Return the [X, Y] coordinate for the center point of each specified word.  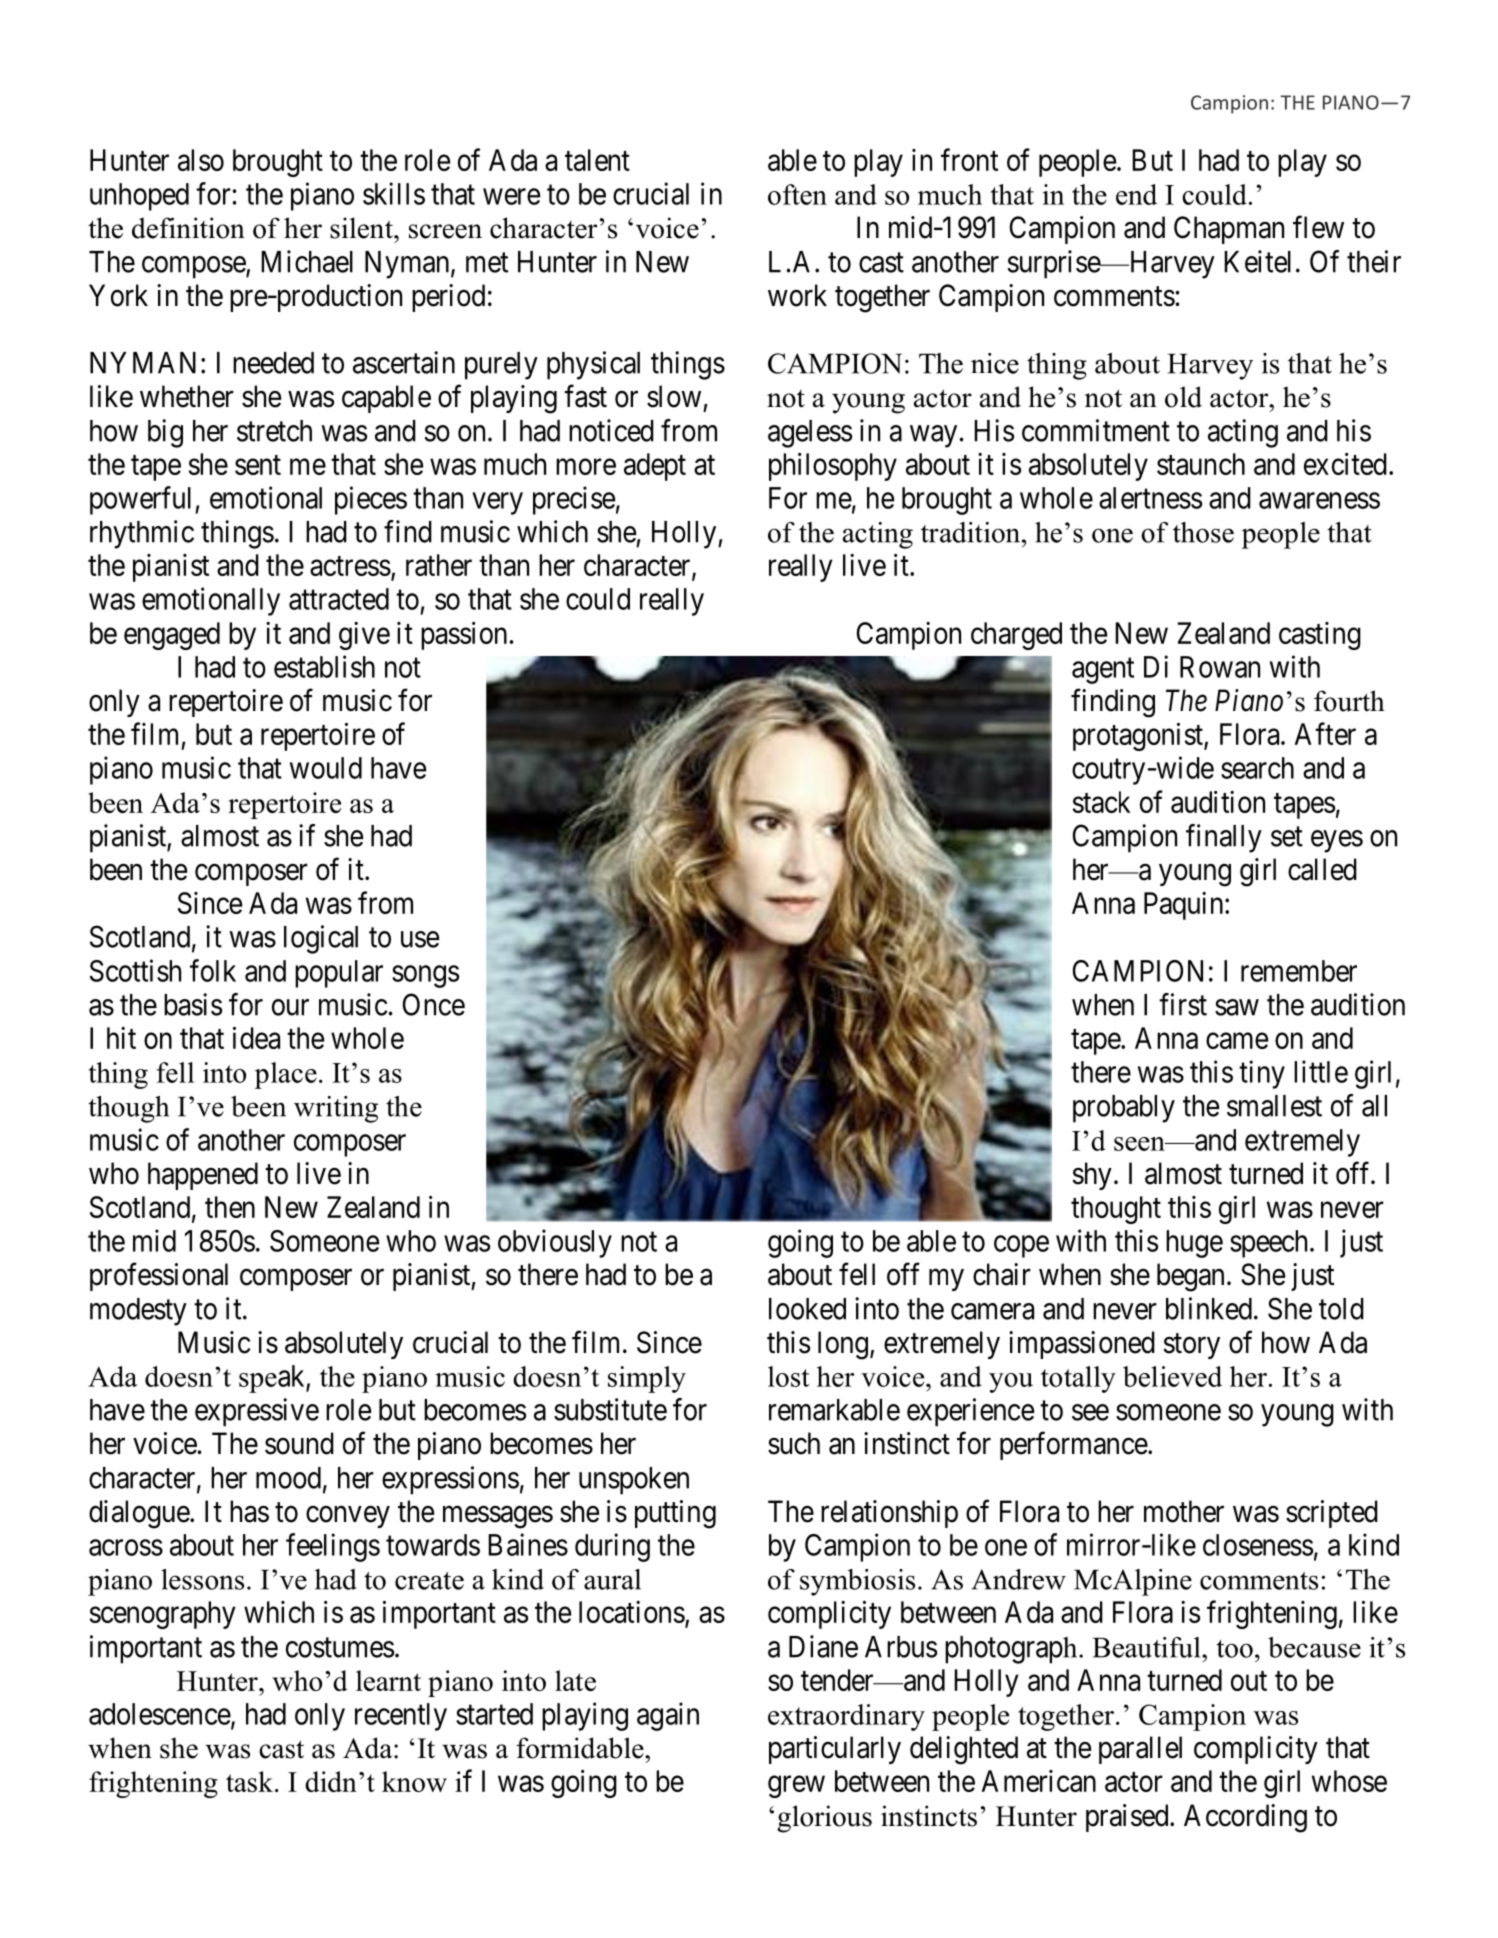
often [797, 194]
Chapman [1229, 230]
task [251, 1781]
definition [188, 228]
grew [796, 1787]
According [1245, 1818]
